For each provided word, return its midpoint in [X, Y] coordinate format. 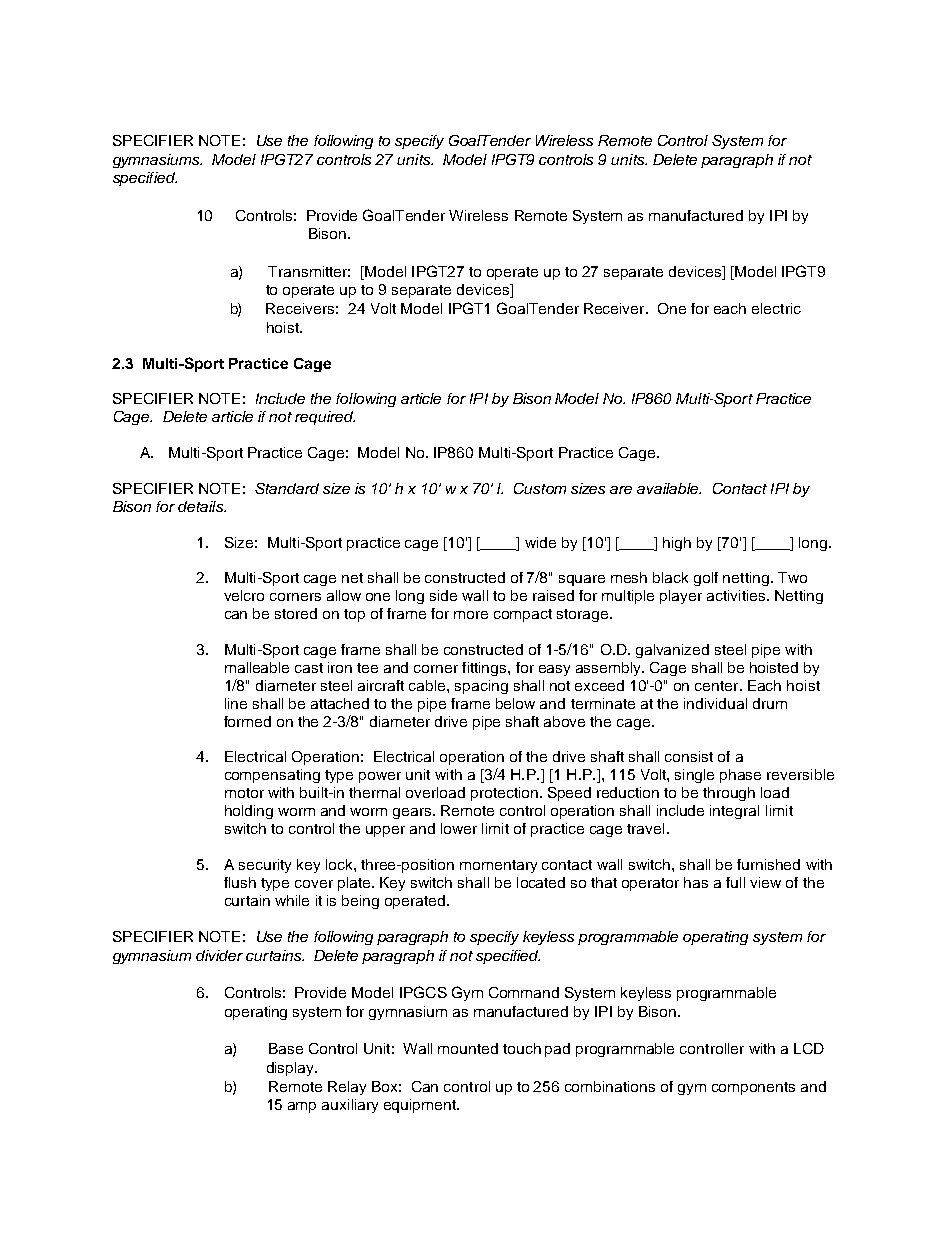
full [735, 882]
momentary [498, 866]
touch [522, 1048]
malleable [257, 667]
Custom [540, 488]
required [325, 418]
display [292, 1069]
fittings [485, 669]
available [669, 488]
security [265, 866]
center [718, 686]
